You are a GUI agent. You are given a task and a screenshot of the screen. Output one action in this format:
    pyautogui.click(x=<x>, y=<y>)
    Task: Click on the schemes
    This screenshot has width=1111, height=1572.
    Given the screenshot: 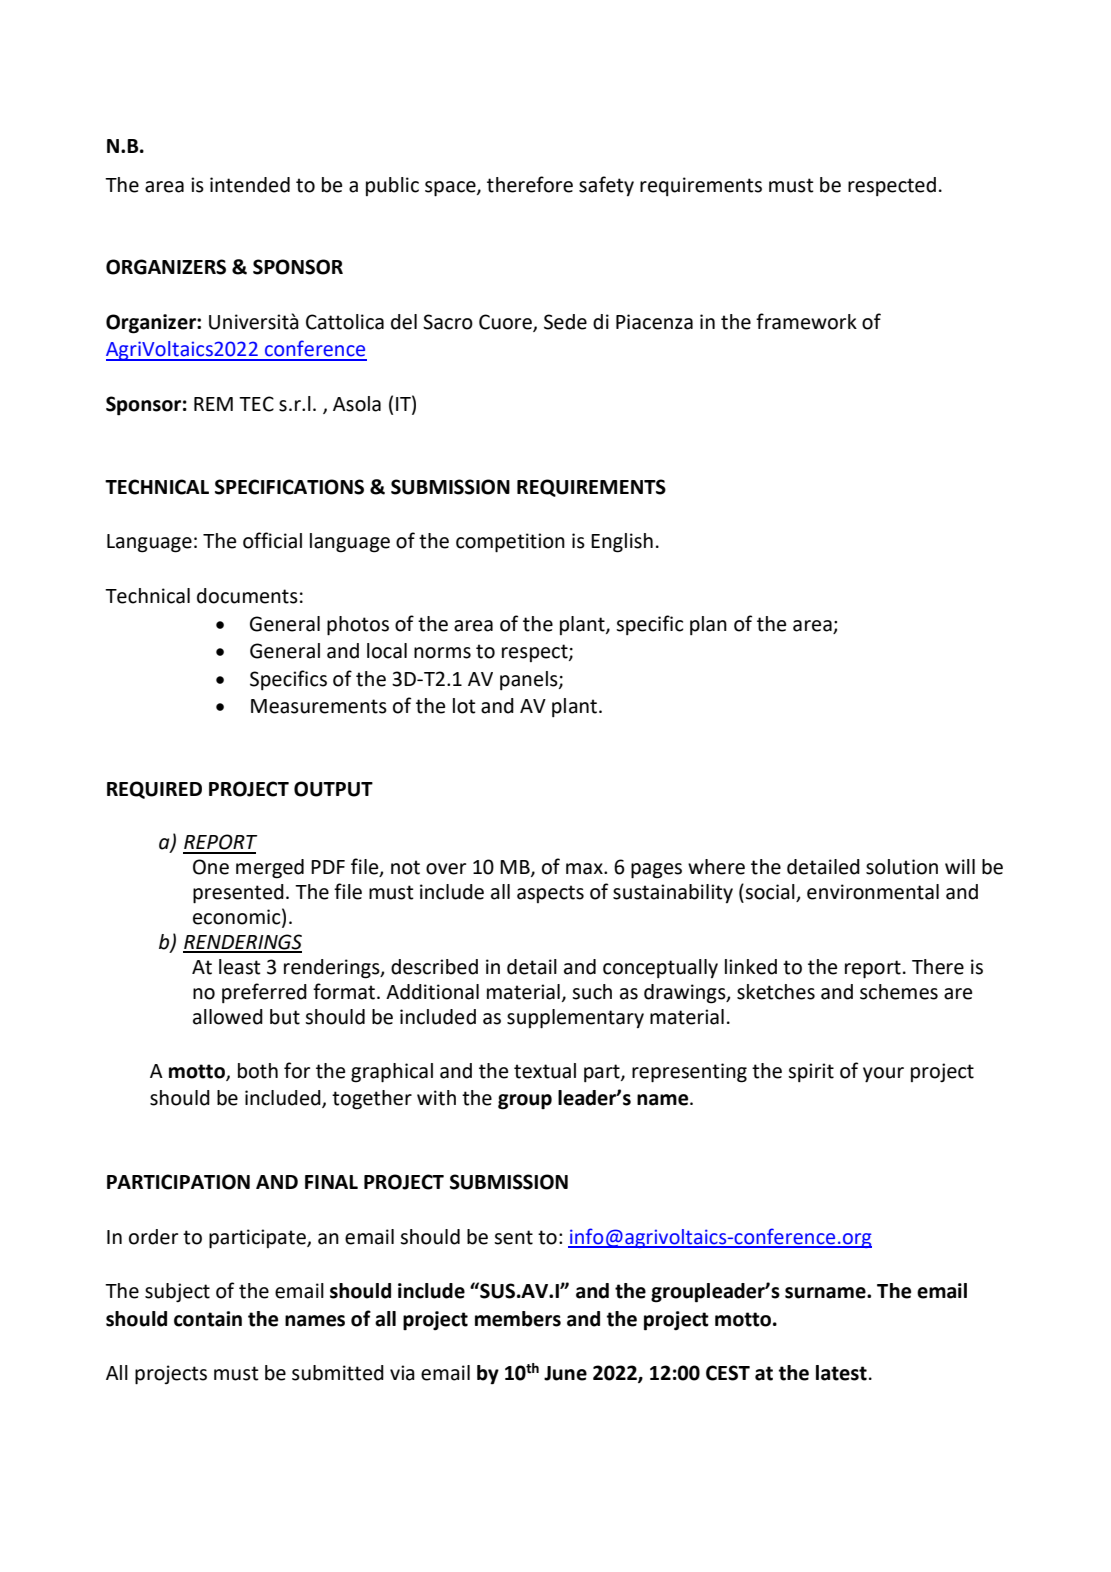 What is the action you would take?
    pyautogui.click(x=899, y=992)
